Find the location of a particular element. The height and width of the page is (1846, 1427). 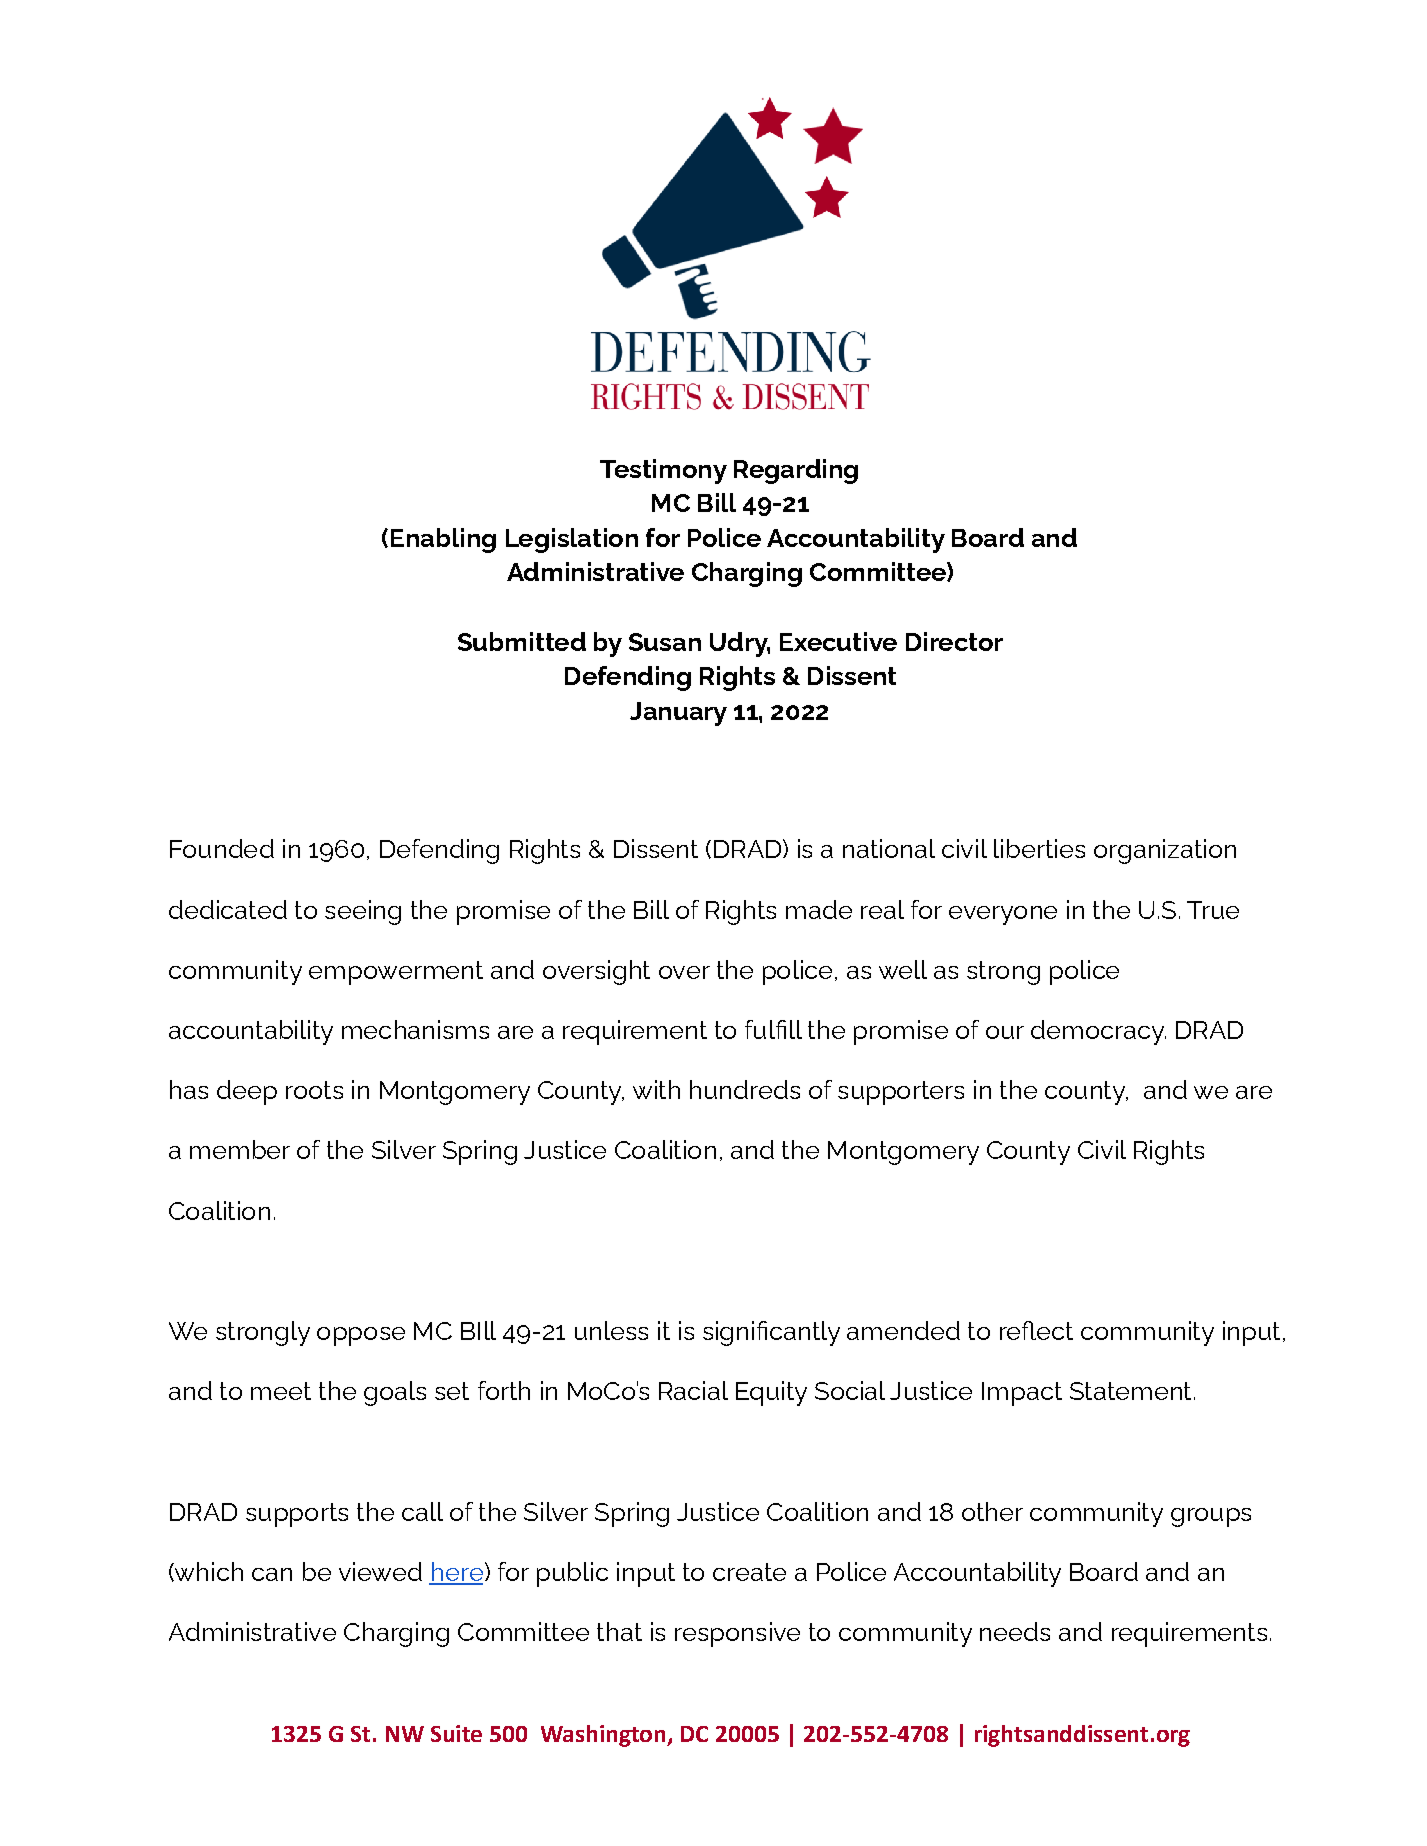

Enabling is located at coordinates (443, 540).
